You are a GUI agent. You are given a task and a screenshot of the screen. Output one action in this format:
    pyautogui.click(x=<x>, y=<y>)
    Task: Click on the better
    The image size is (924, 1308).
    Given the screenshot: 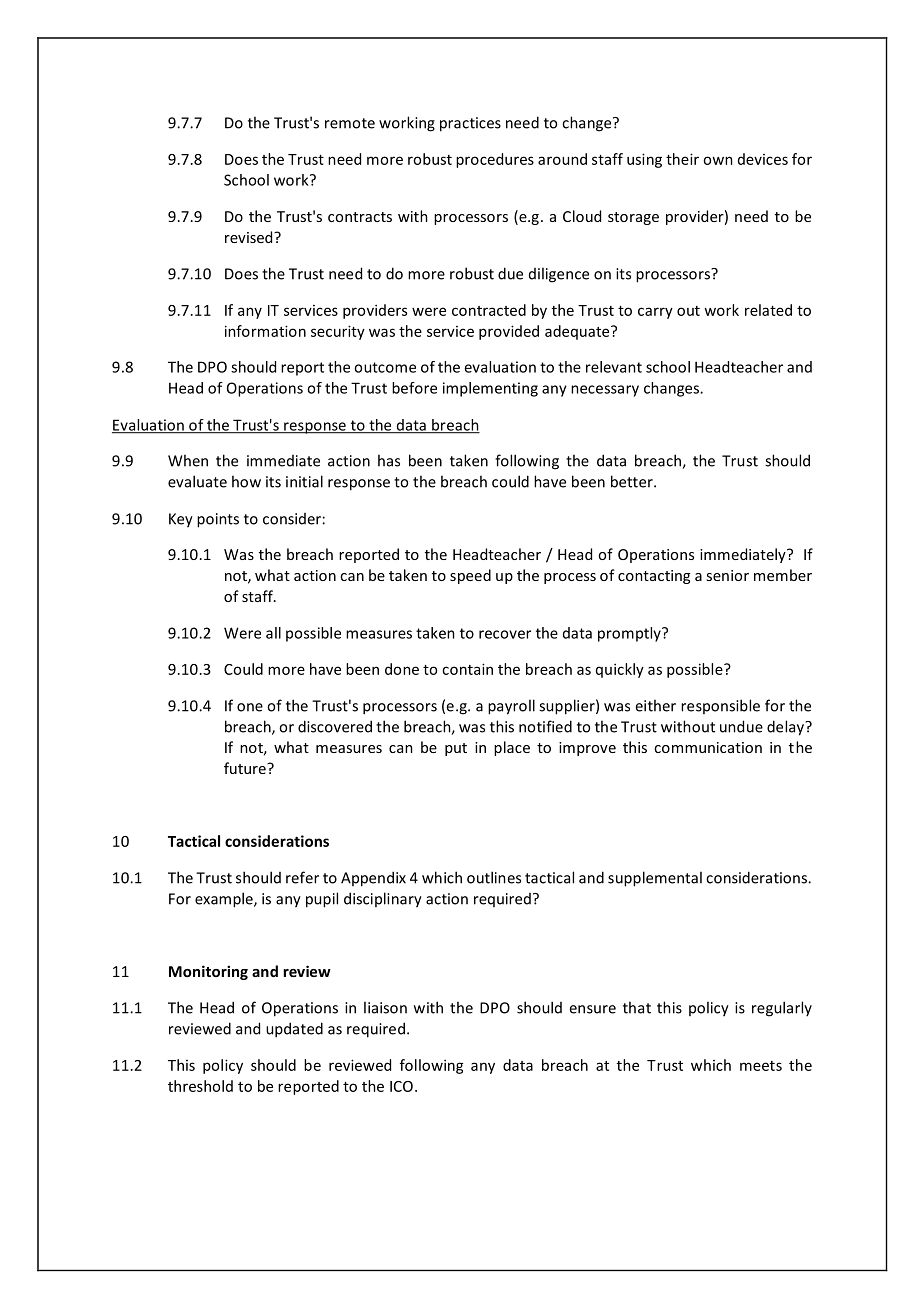 What is the action you would take?
    pyautogui.click(x=633, y=481)
